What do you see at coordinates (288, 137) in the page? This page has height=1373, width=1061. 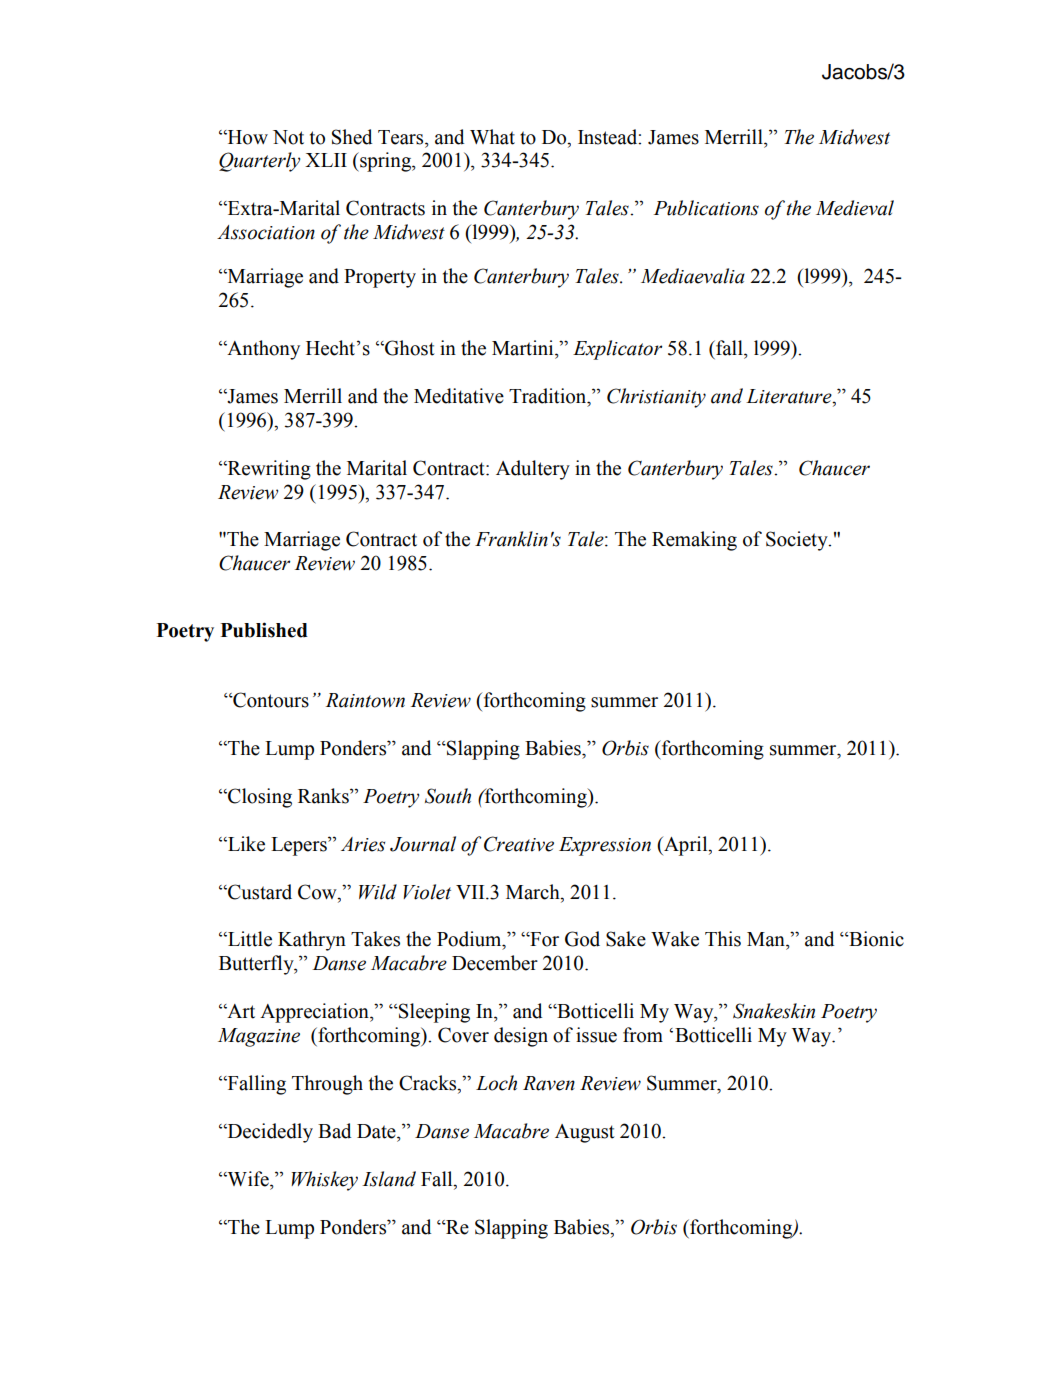 I see `Not` at bounding box center [288, 137].
